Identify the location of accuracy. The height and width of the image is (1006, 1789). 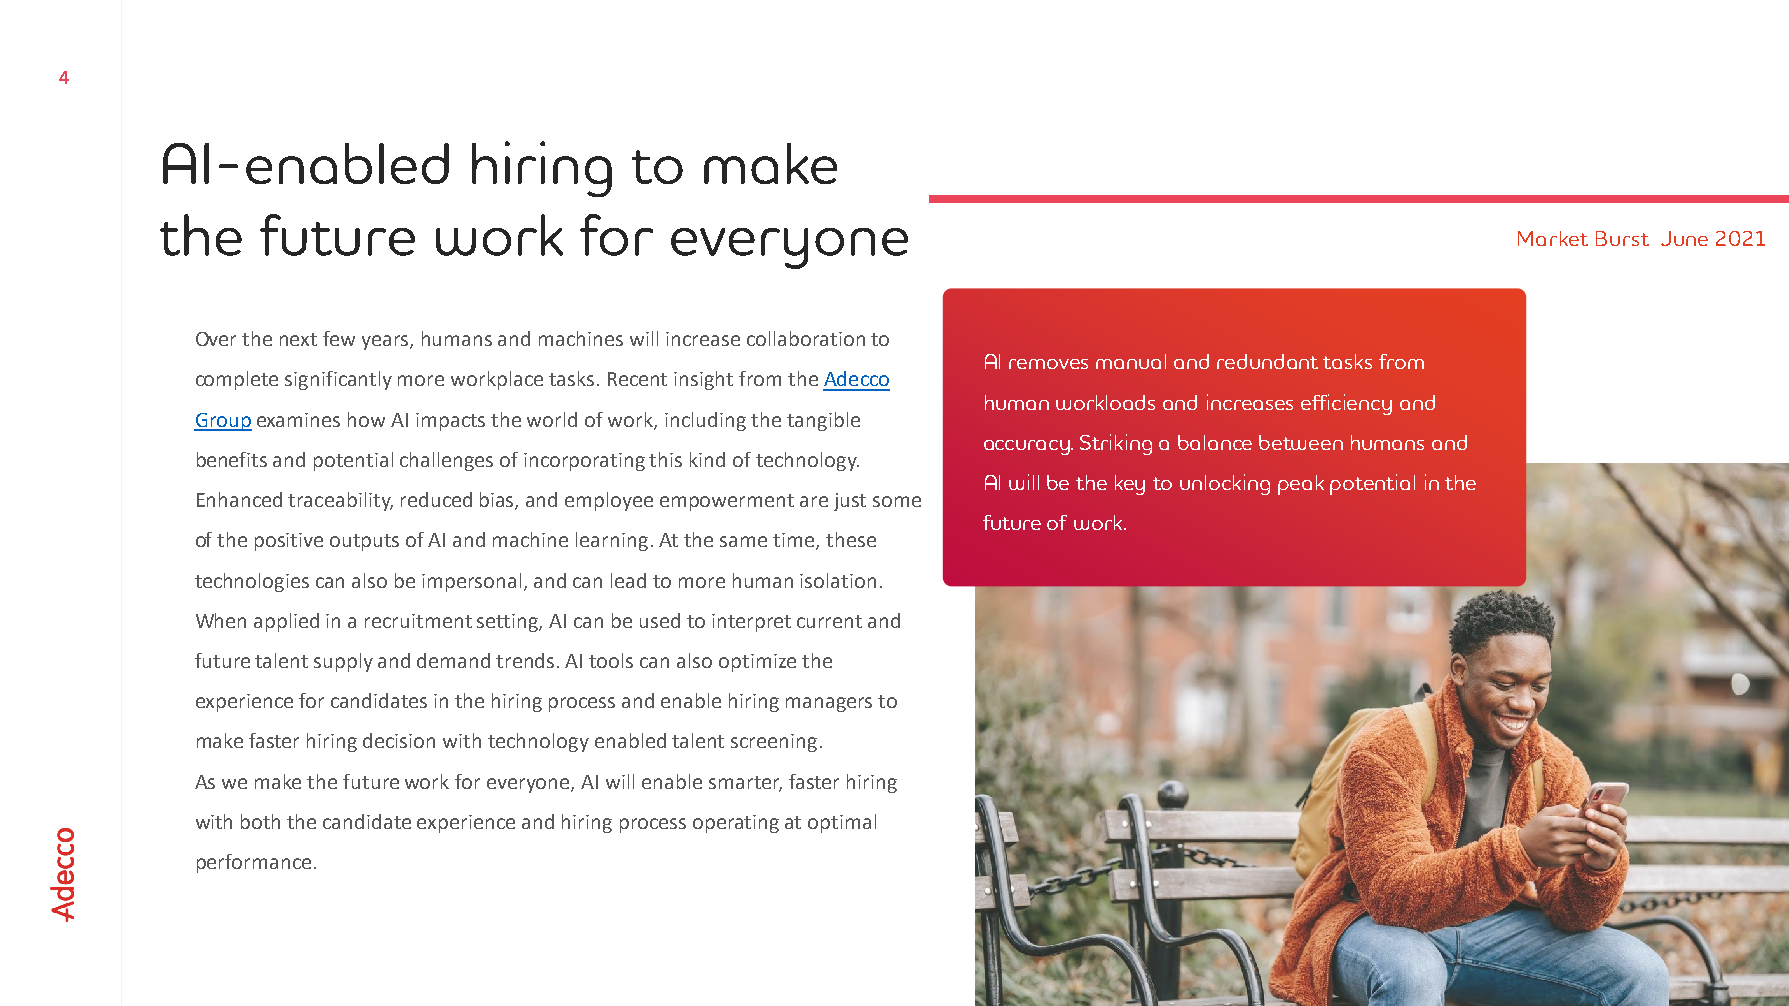
(1028, 447).
